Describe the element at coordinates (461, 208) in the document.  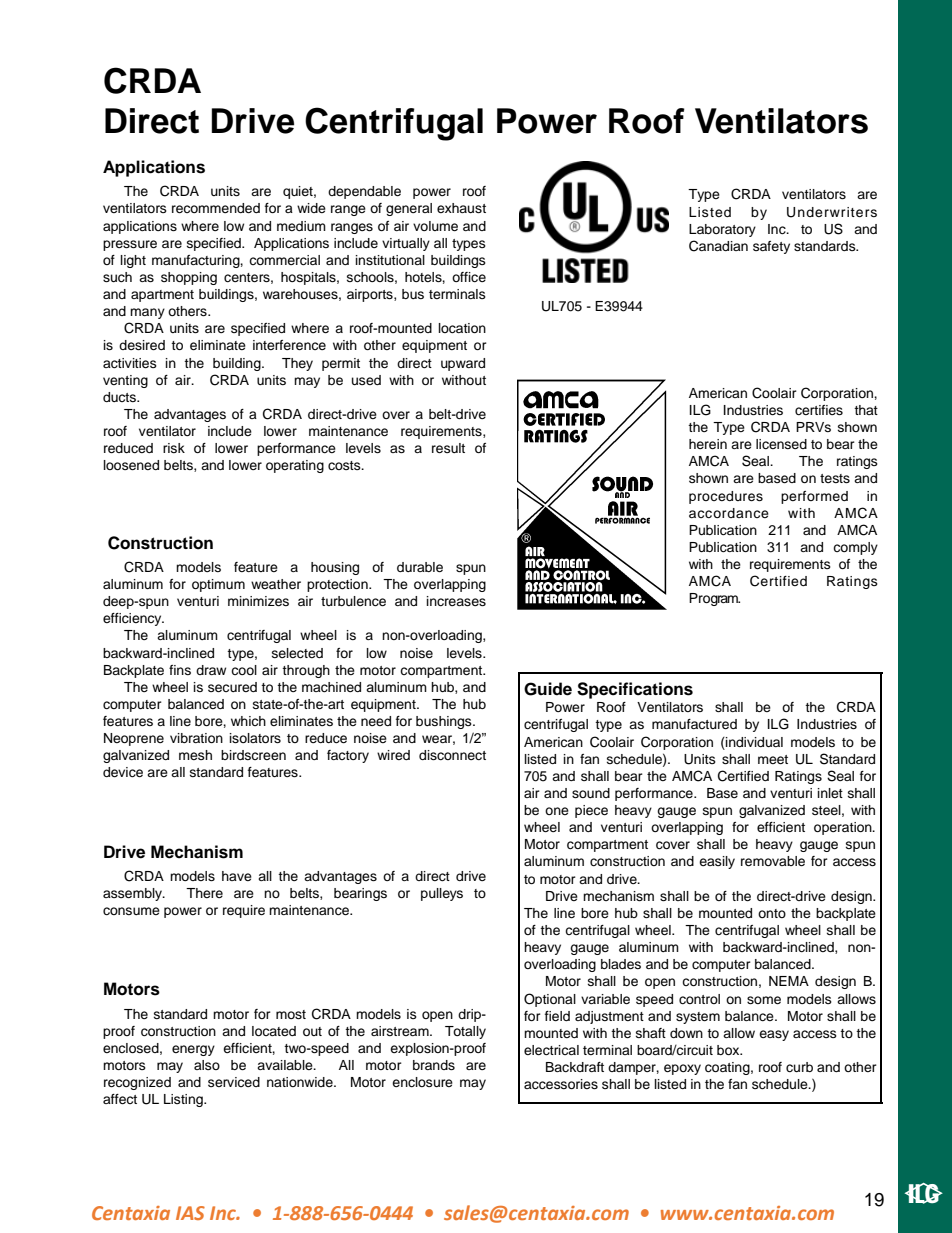
I see `exhaust` at that location.
